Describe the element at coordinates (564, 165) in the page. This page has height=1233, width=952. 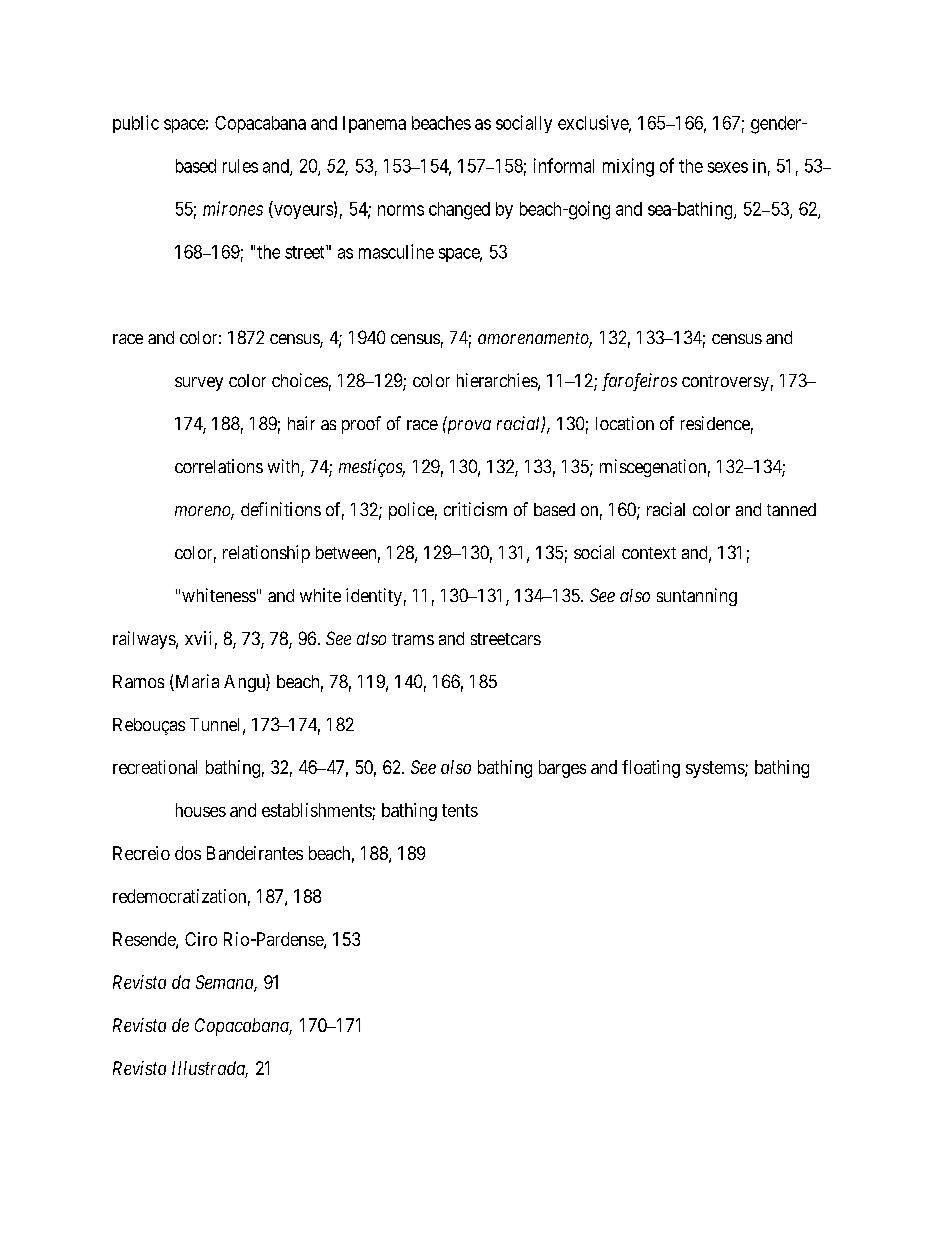
I see `informal` at that location.
